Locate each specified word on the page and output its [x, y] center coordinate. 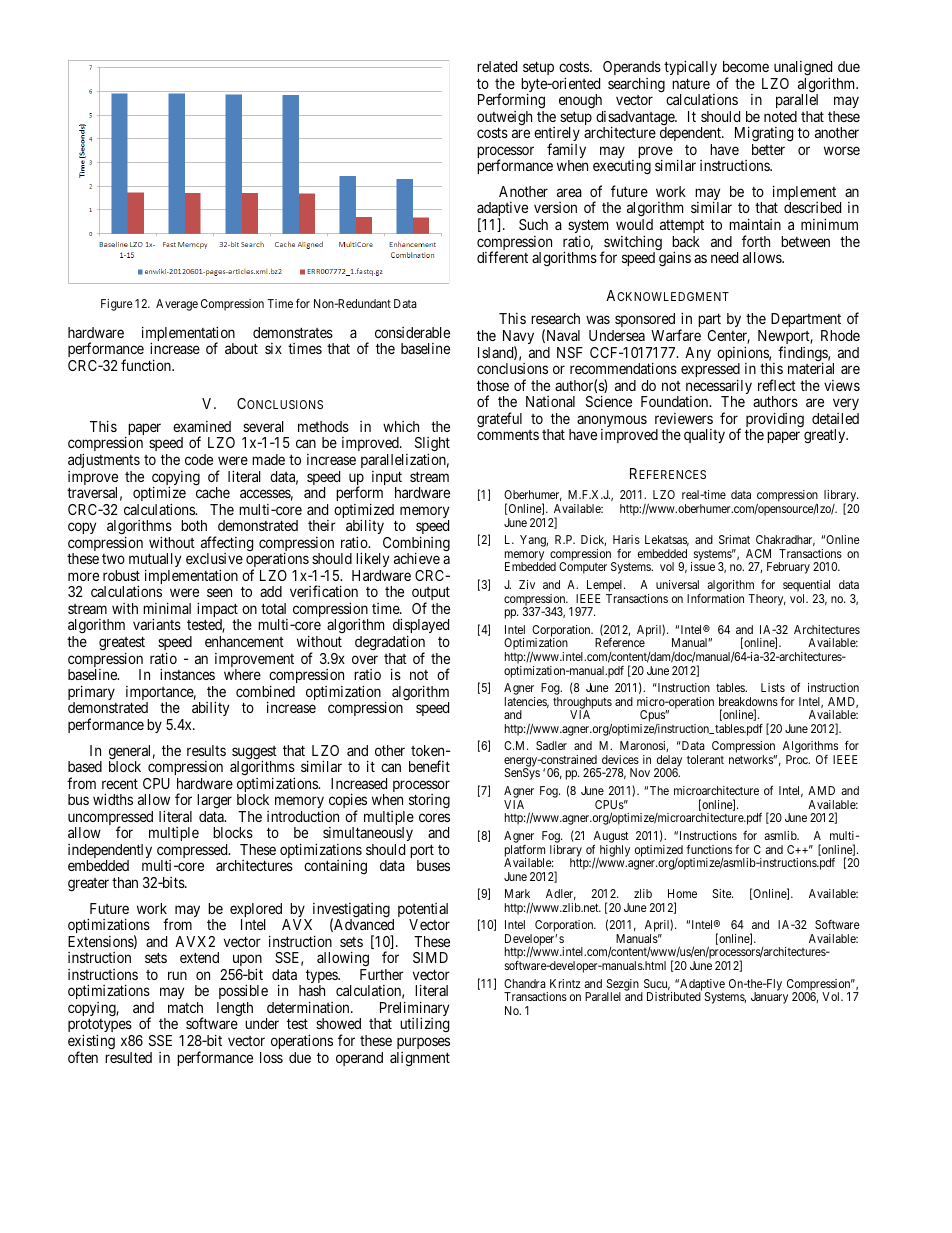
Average [177, 305]
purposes [423, 1043]
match [185, 1007]
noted [780, 116]
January [769, 998]
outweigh [504, 119]
